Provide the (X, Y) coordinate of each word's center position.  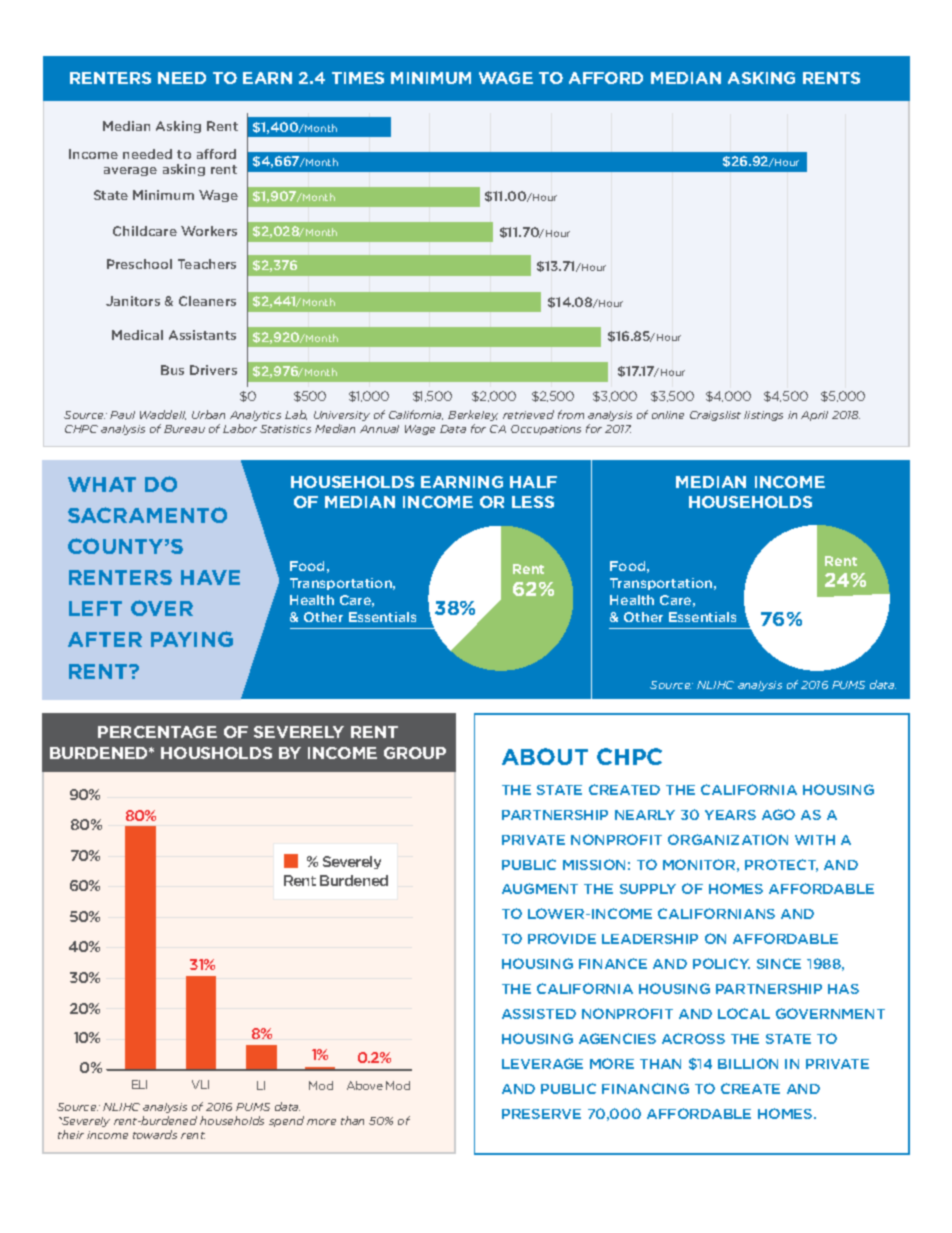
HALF (533, 482)
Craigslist (715, 416)
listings (763, 416)
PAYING (192, 639)
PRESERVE (541, 1114)
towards (155, 1134)
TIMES (358, 78)
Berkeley (473, 415)
